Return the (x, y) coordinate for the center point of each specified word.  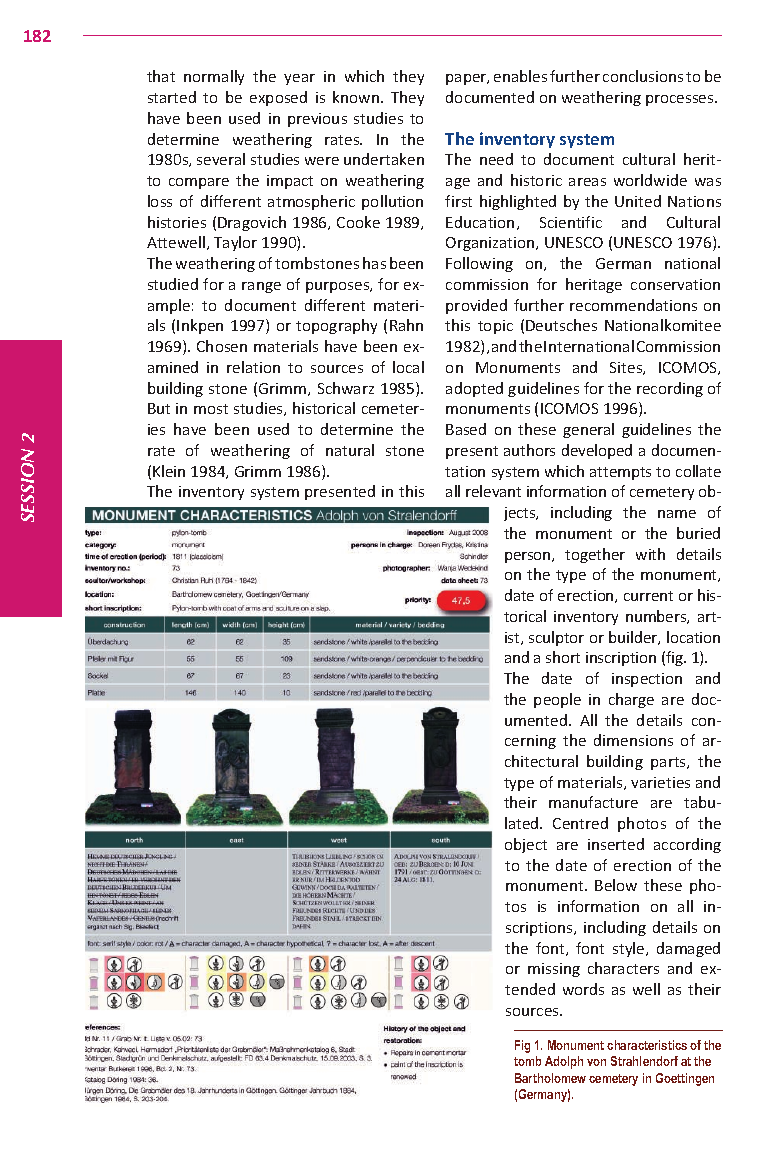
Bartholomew (550, 1078)
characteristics (647, 1045)
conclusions (643, 76)
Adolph (564, 1062)
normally (214, 77)
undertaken (384, 159)
